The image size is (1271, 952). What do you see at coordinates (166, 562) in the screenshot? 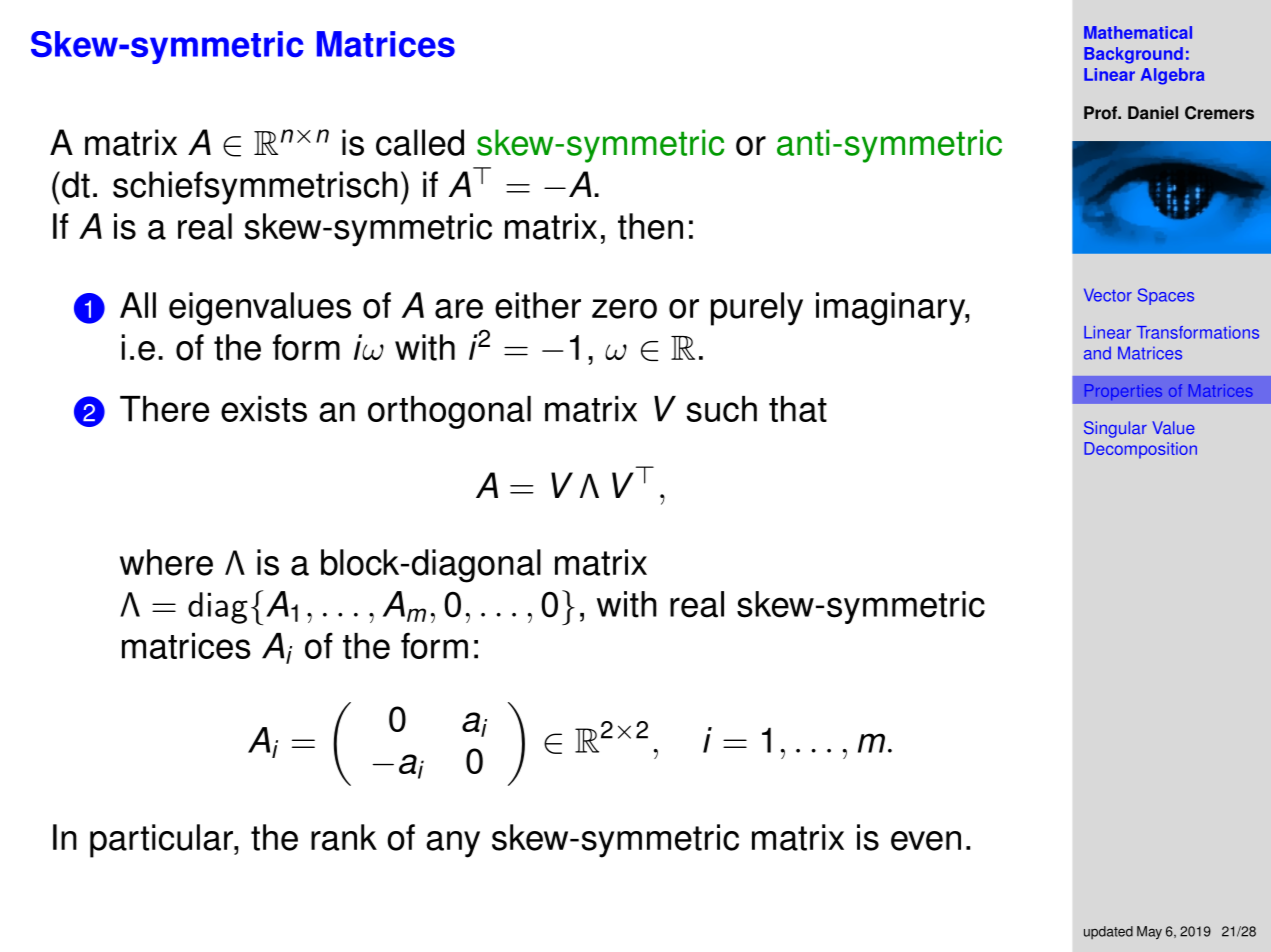
I see `where` at bounding box center [166, 562].
